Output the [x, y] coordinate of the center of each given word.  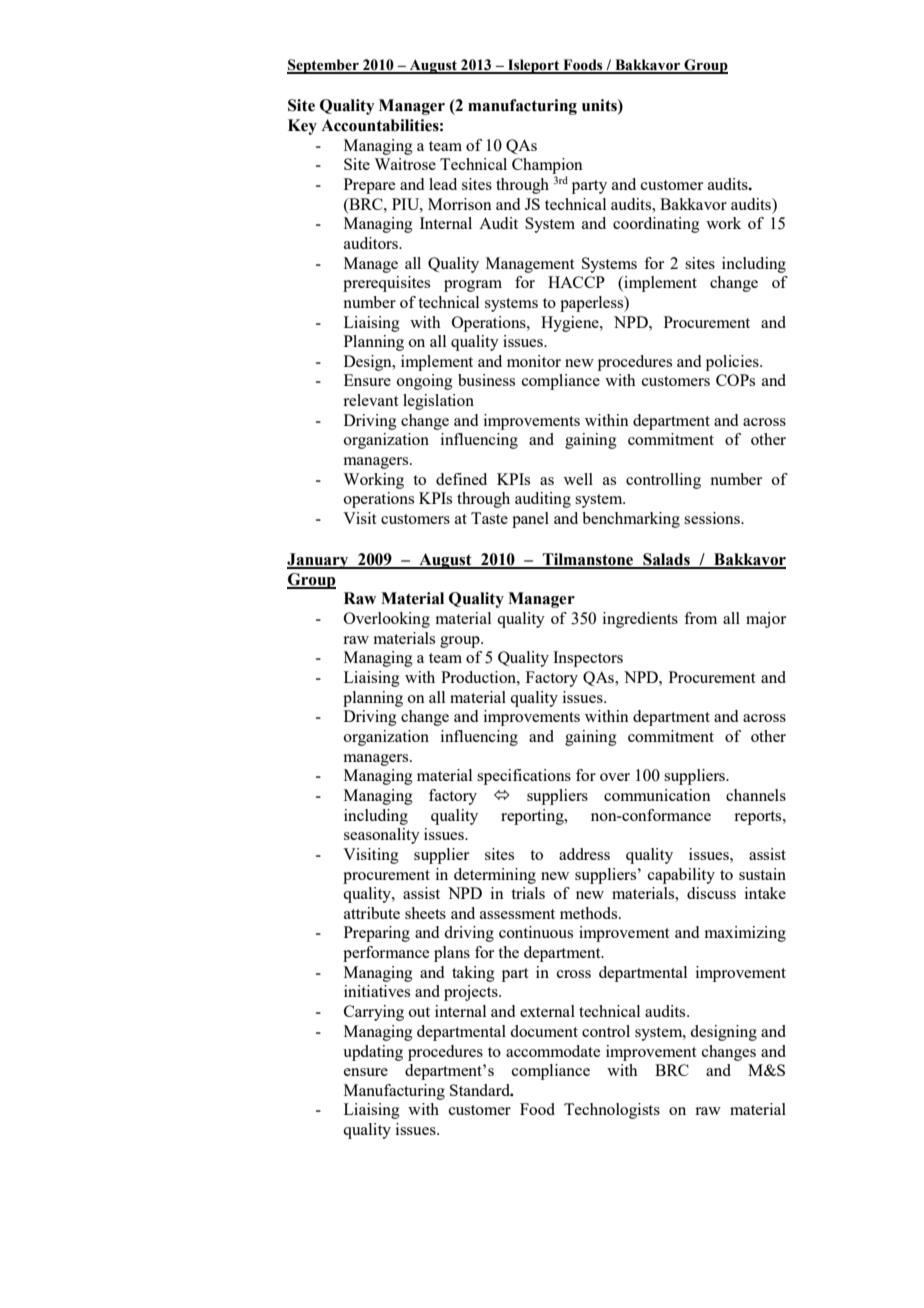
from [700, 618]
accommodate [553, 1051]
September [324, 66]
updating [373, 1053]
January [319, 561]
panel [530, 520]
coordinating [656, 225]
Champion [547, 167]
